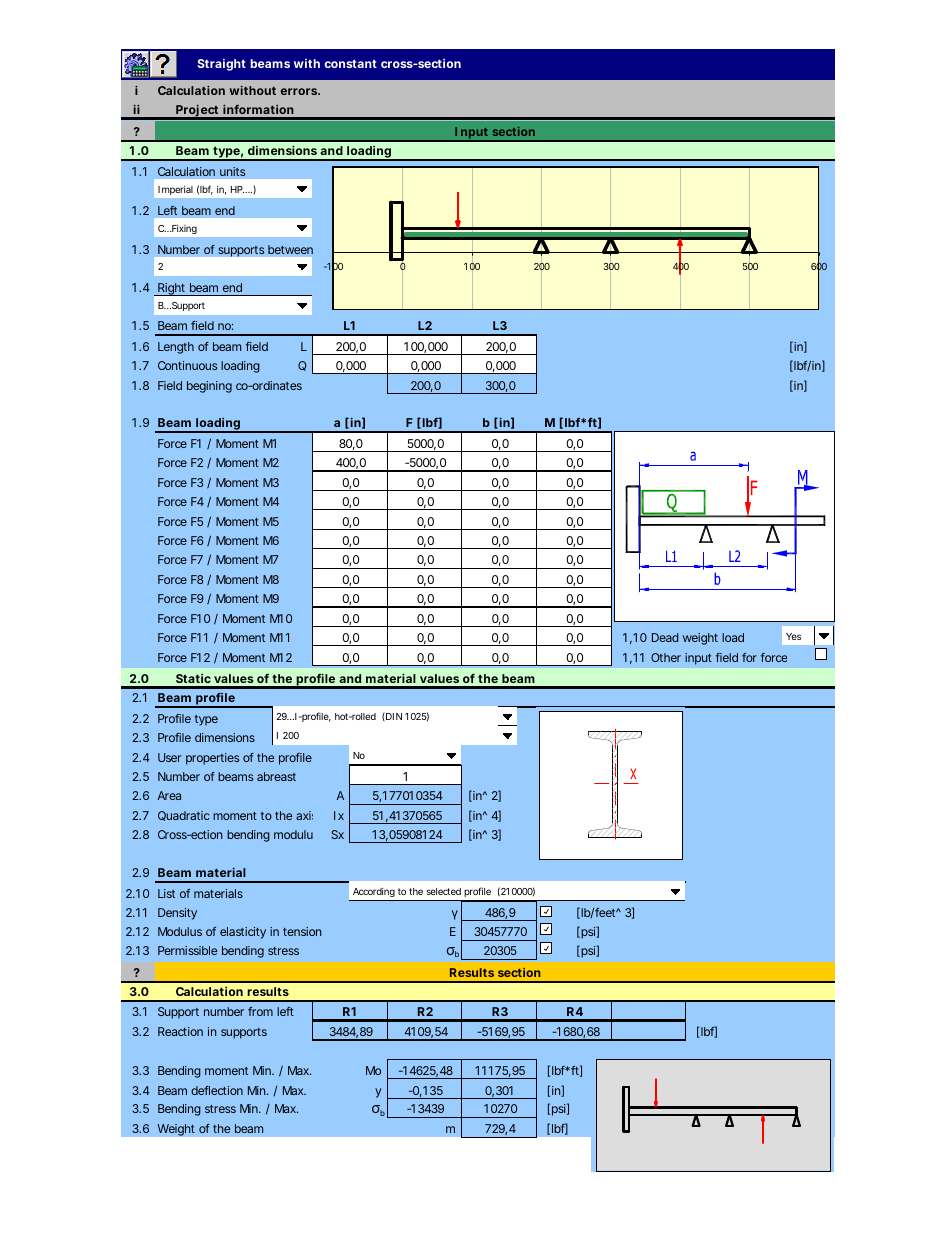  What do you see at coordinates (665, 637) in the screenshot?
I see `Dead` at bounding box center [665, 637].
